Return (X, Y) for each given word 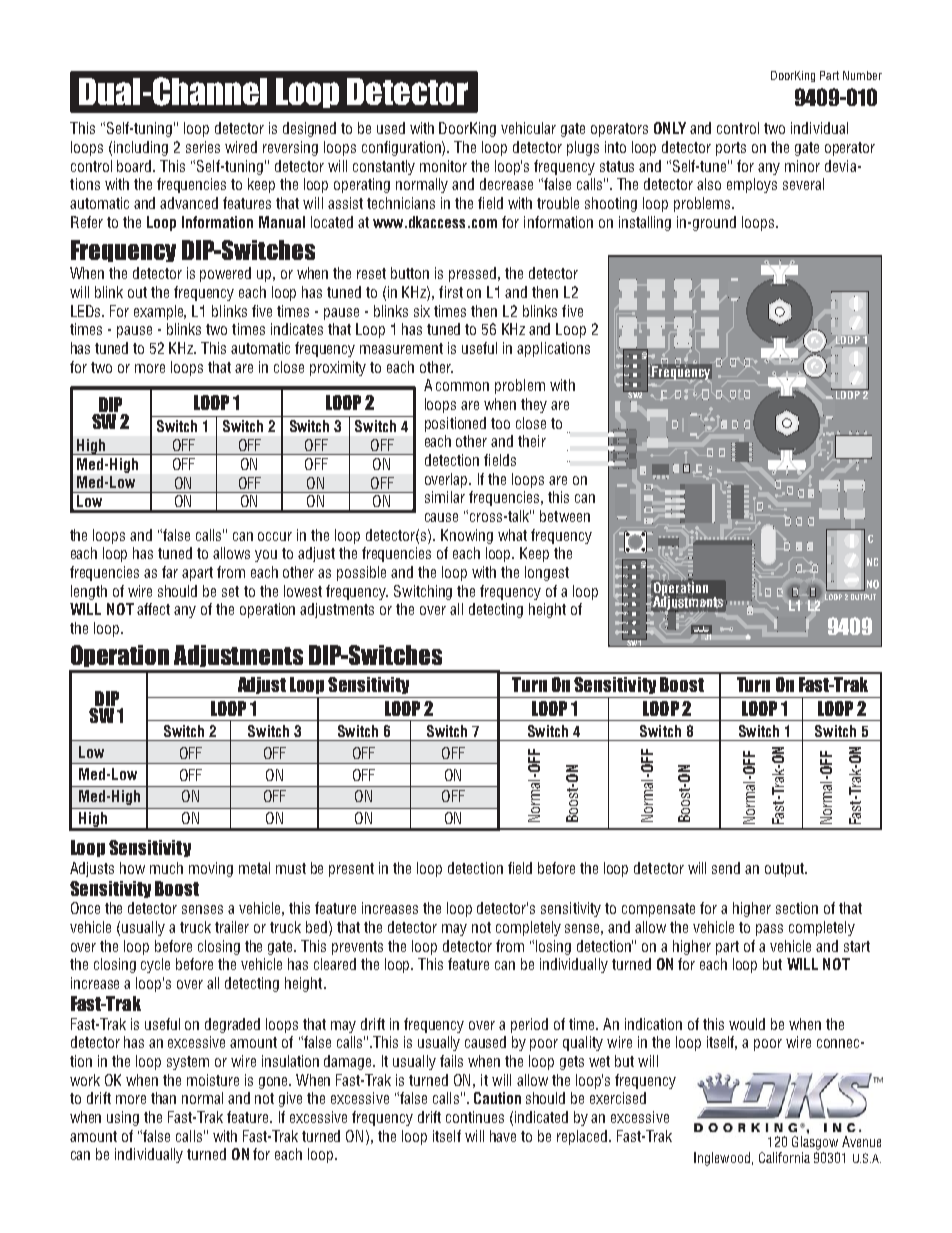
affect (153, 609)
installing (645, 223)
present (351, 870)
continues (475, 1117)
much (166, 868)
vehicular (528, 128)
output (785, 870)
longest (547, 573)
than (163, 1098)
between (565, 516)
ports (731, 149)
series (203, 147)
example (160, 312)
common (462, 386)
